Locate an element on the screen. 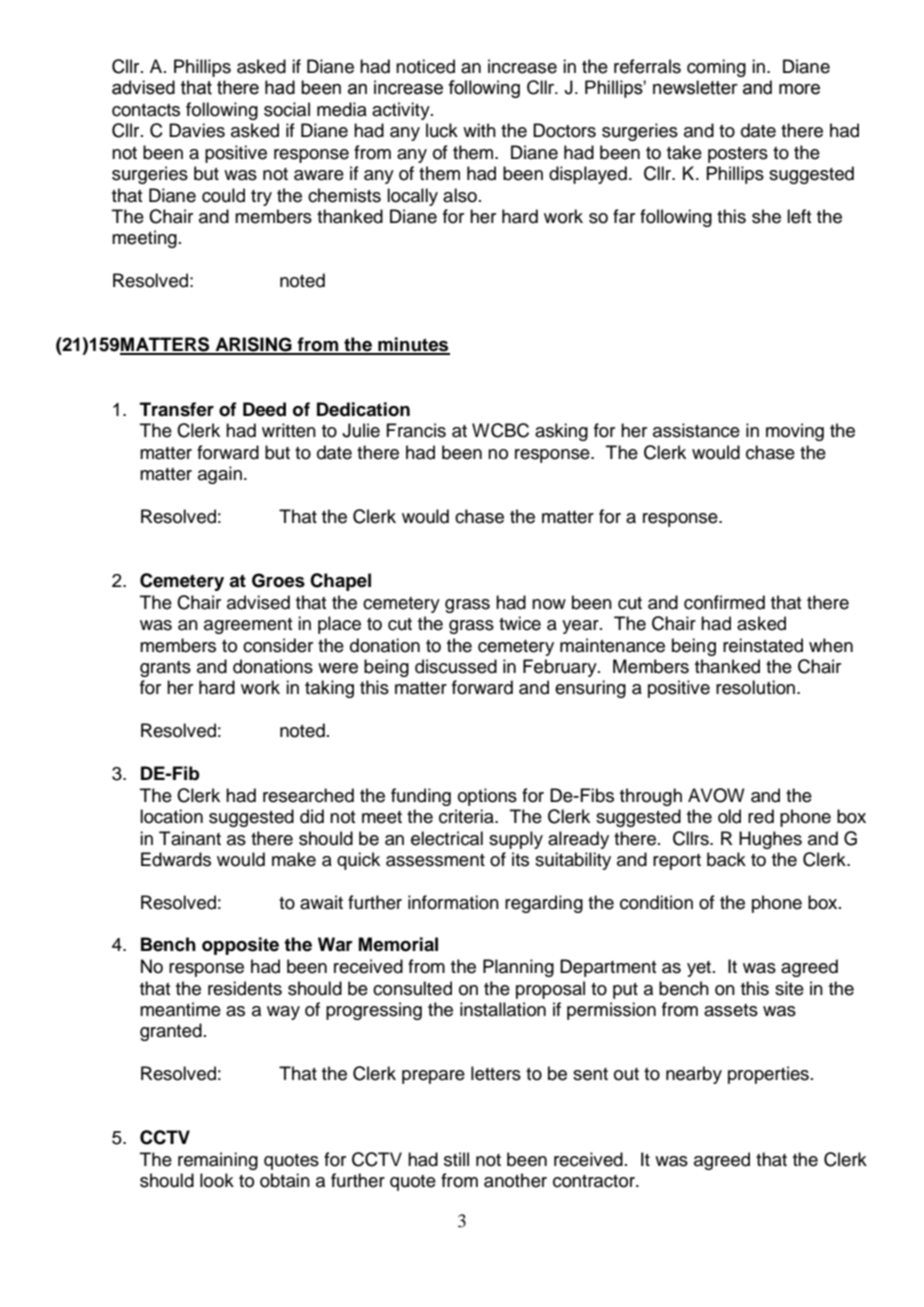 The width and height of the screenshot is (924, 1307). Edwards is located at coordinates (176, 859).
